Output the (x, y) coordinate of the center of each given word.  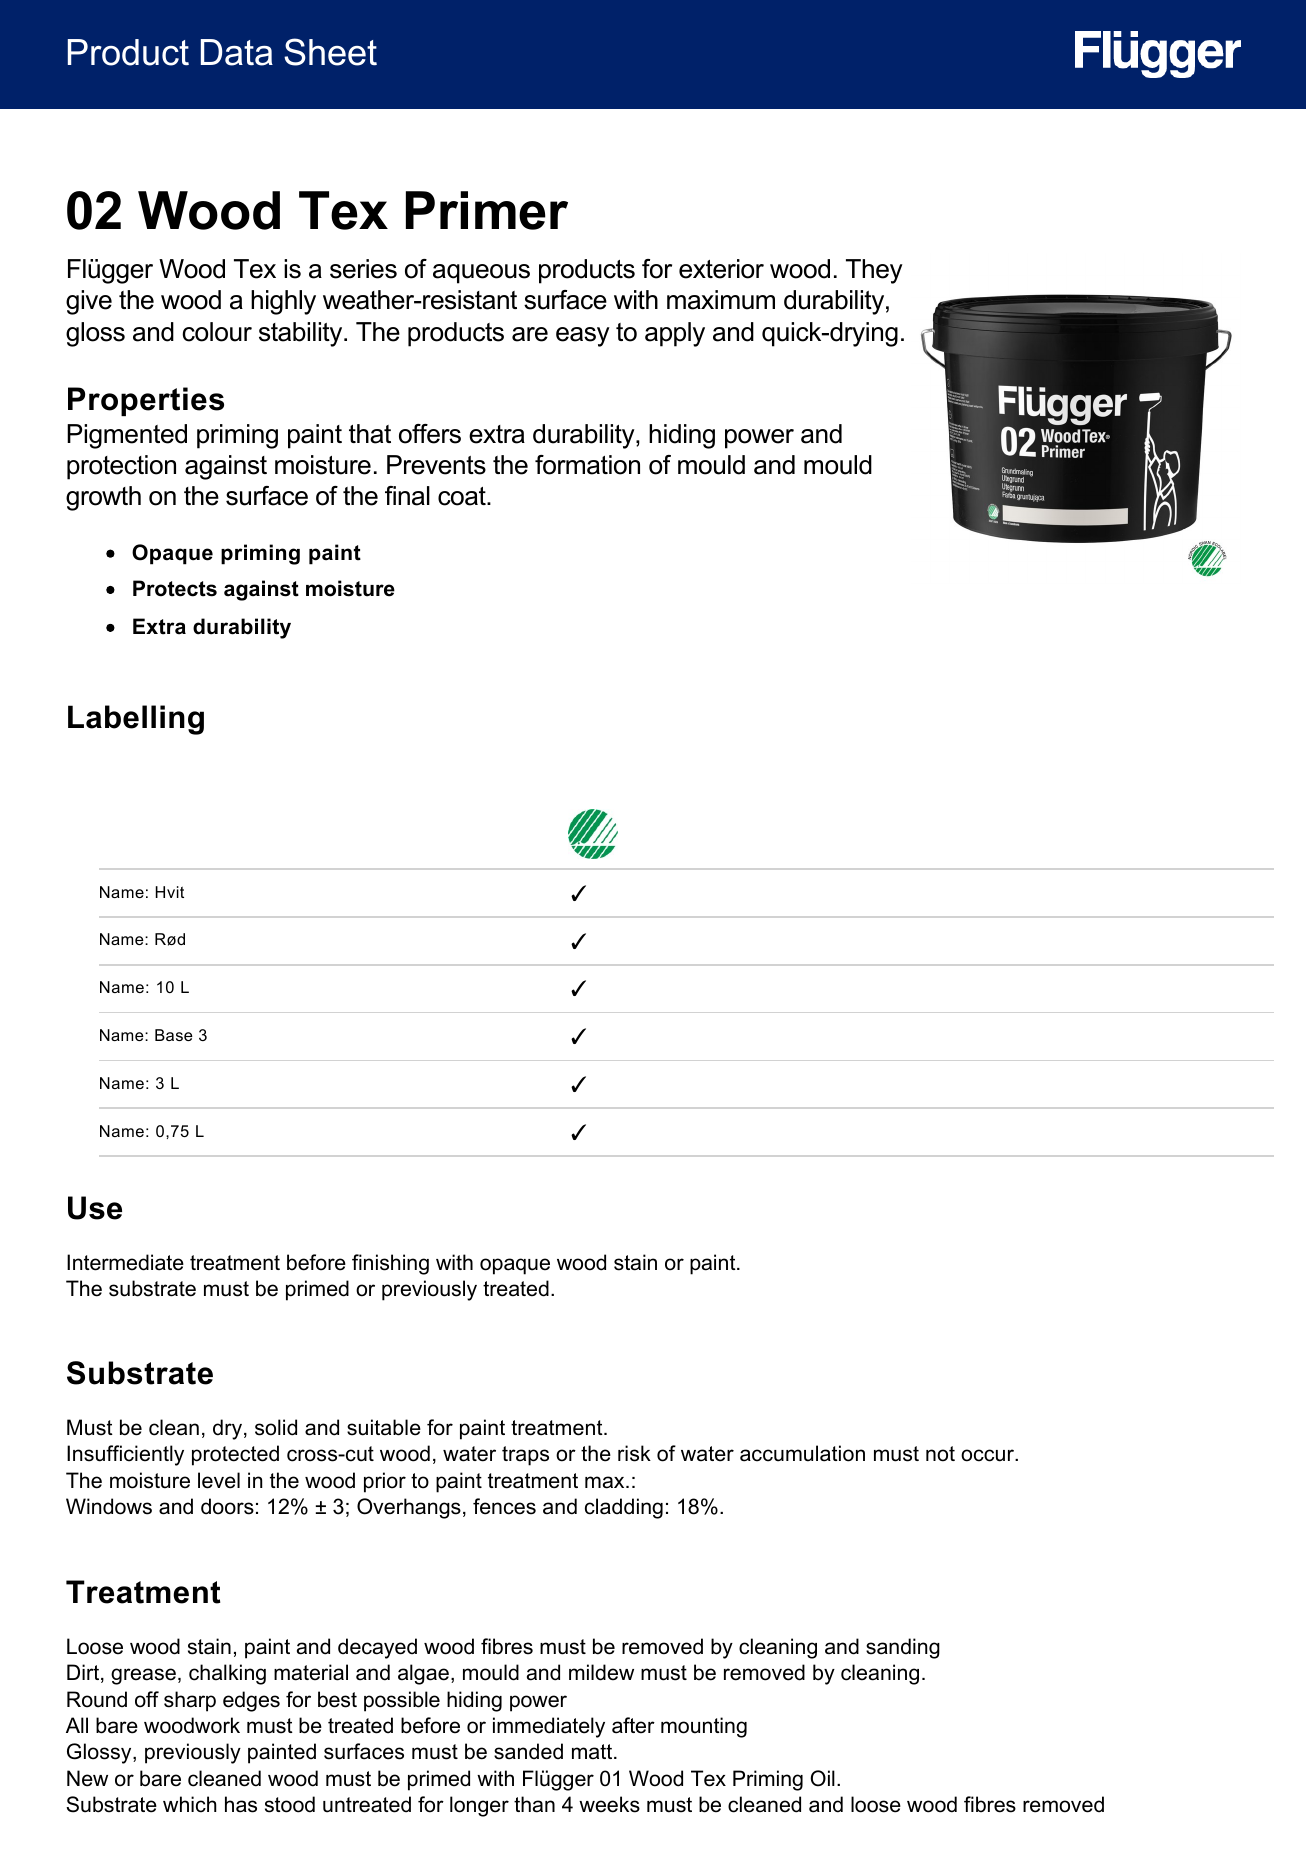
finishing (390, 1264)
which (190, 1804)
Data (237, 52)
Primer (487, 210)
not (940, 1454)
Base (174, 1035)
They (874, 271)
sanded (528, 1751)
